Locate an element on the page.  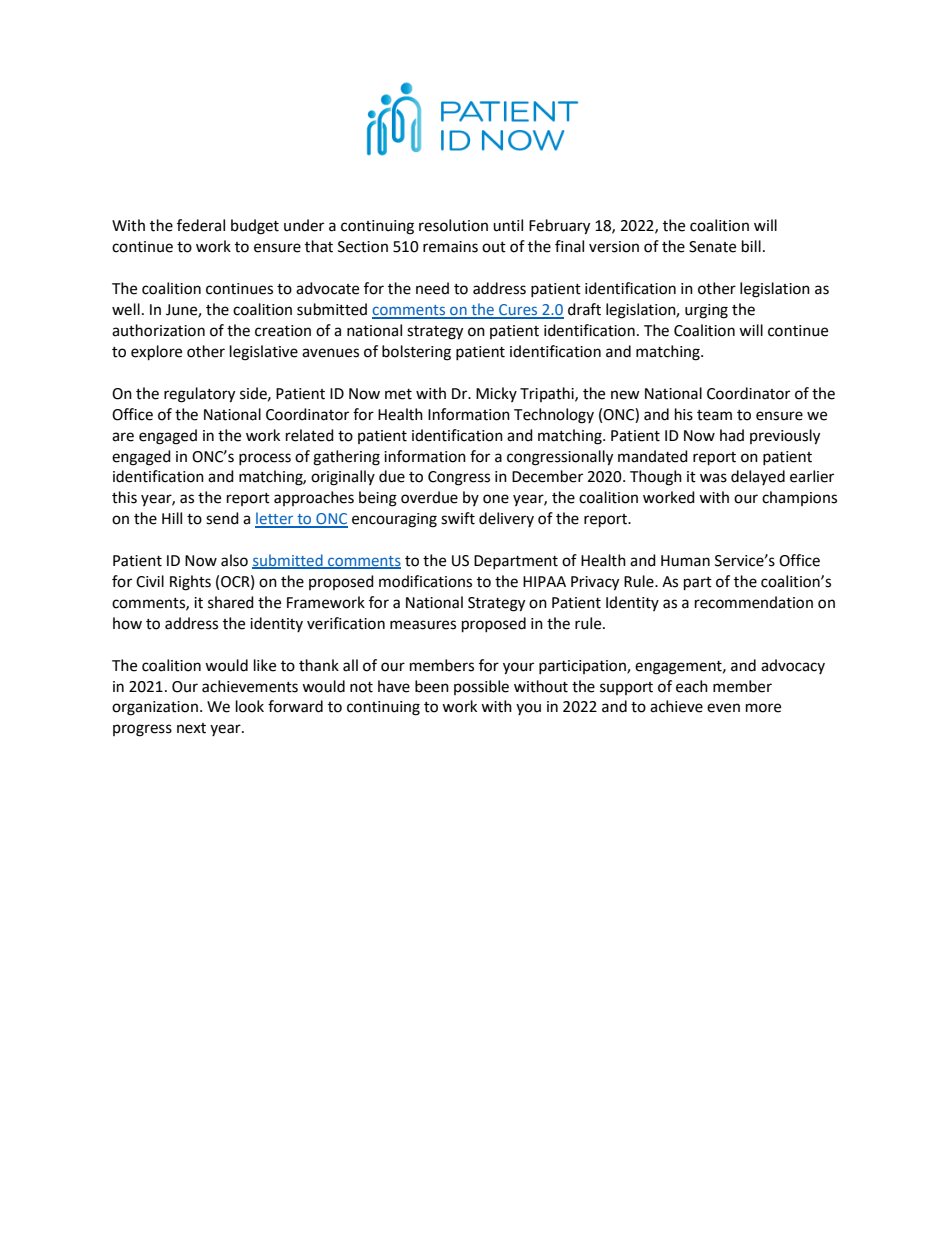
one is located at coordinates (496, 499).
